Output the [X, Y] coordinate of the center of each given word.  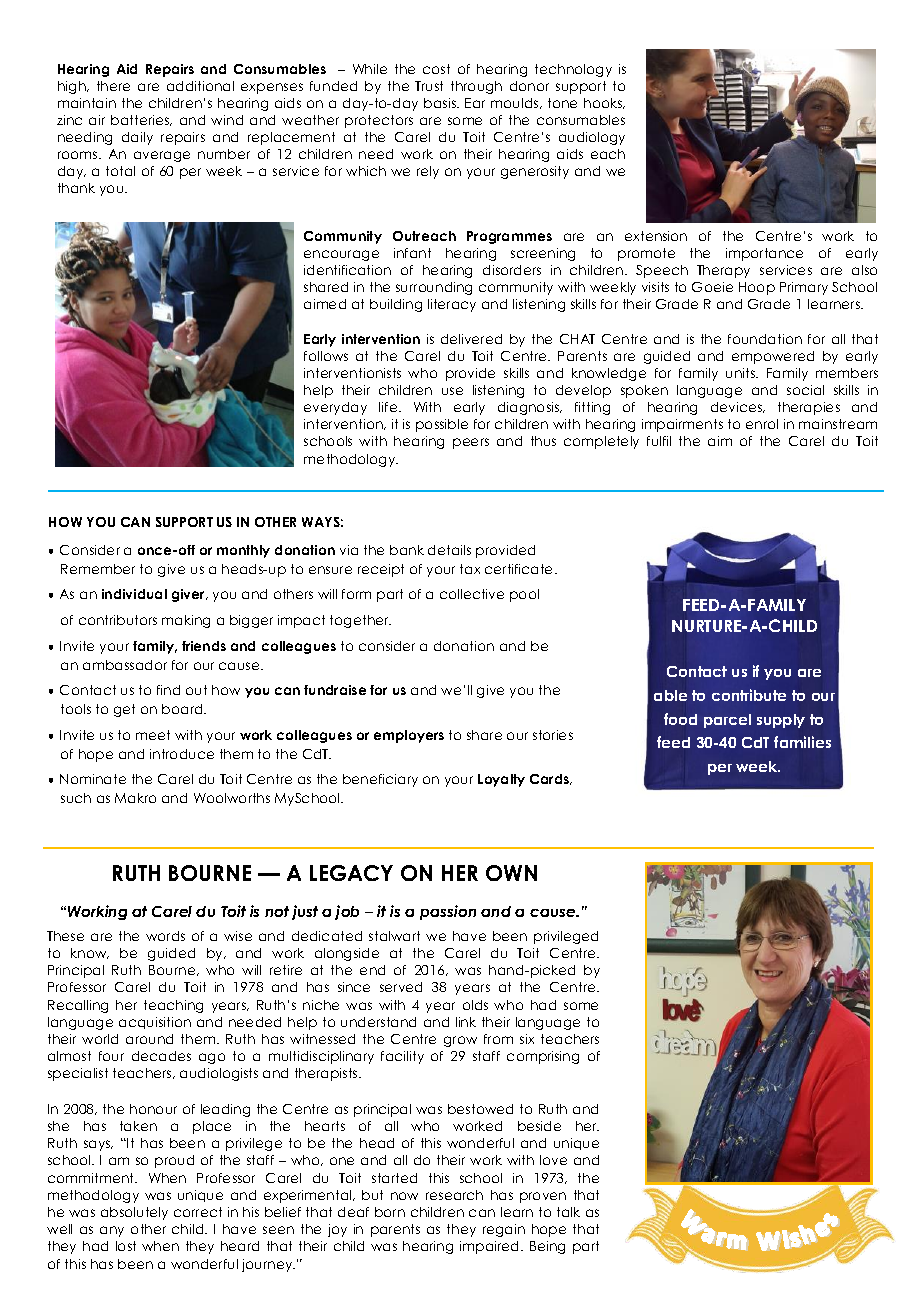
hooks [604, 103]
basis [441, 103]
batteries [141, 120]
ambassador [125, 665]
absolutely [134, 1213]
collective [472, 594]
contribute [749, 695]
